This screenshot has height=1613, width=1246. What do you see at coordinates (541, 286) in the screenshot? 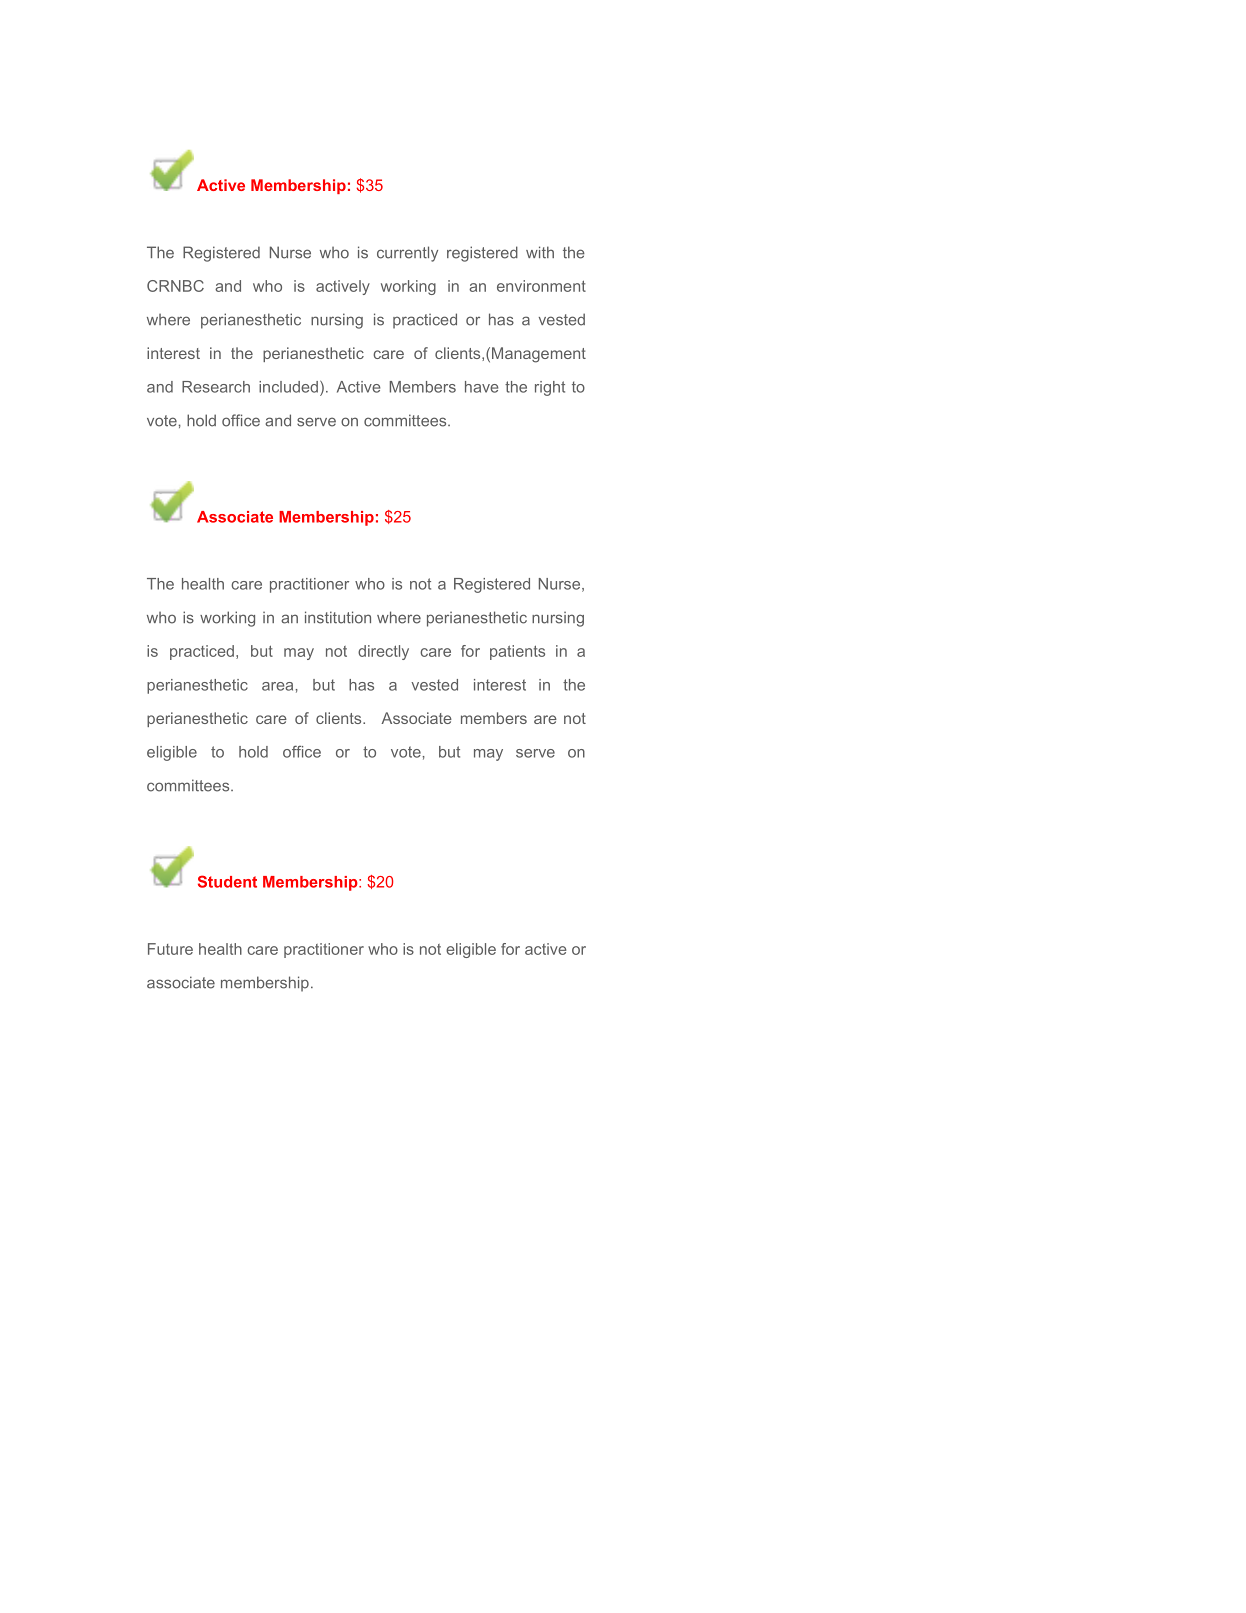
I see `environment` at bounding box center [541, 286].
